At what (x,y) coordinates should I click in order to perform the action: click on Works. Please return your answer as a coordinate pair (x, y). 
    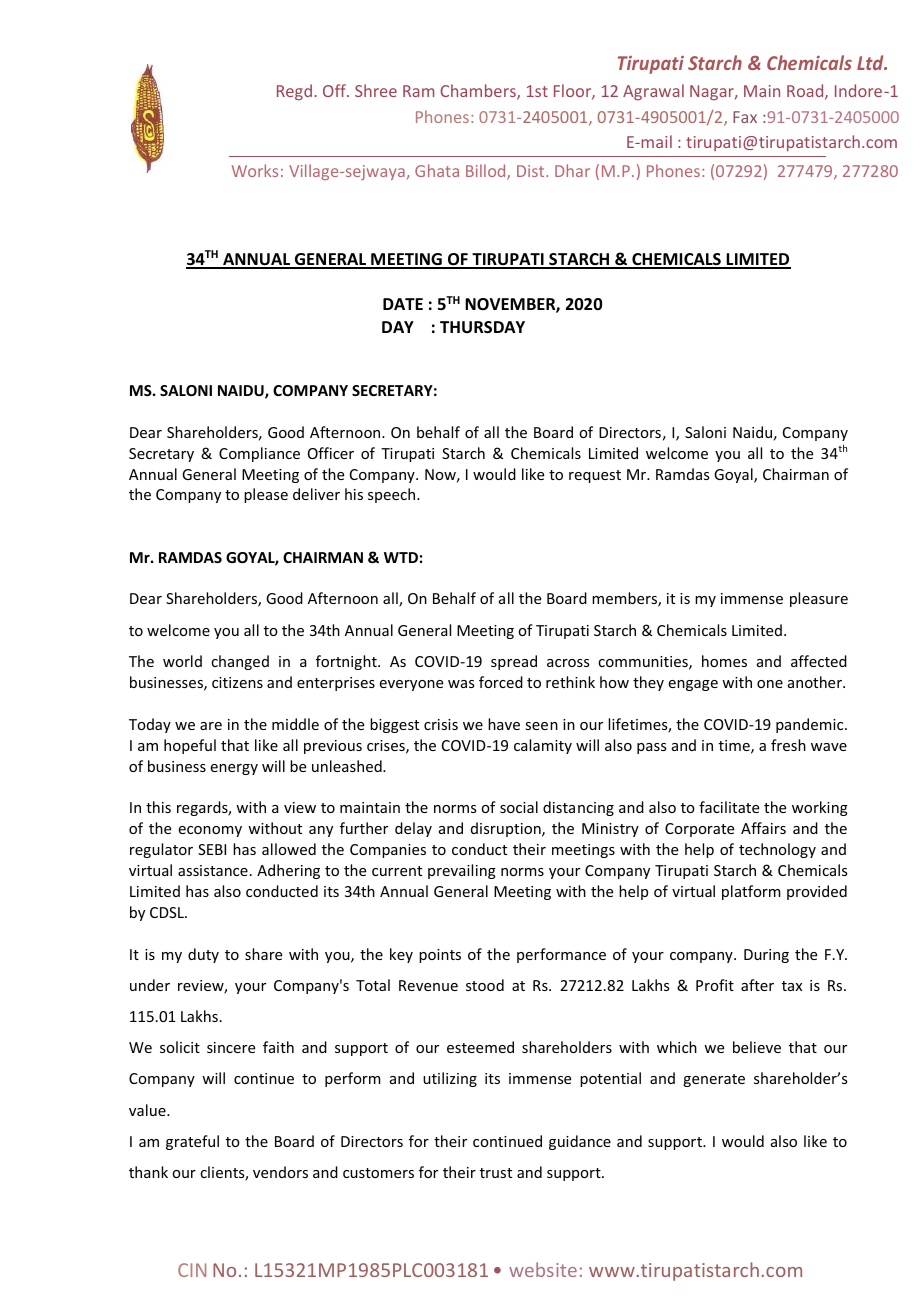
    Looking at the image, I should click on (255, 170).
